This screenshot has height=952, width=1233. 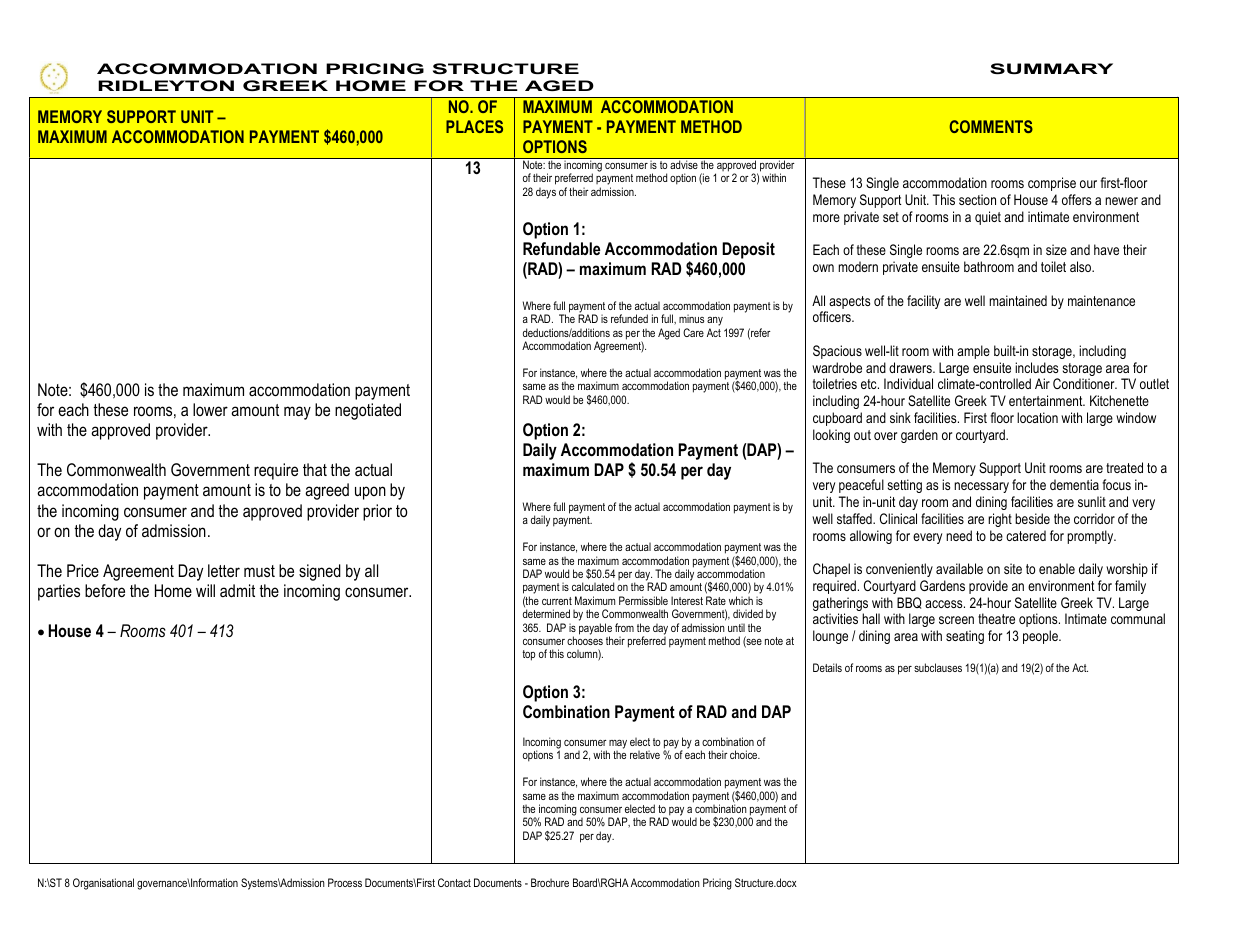 What do you see at coordinates (1051, 68) in the screenshot?
I see `SUMMARY` at bounding box center [1051, 68].
